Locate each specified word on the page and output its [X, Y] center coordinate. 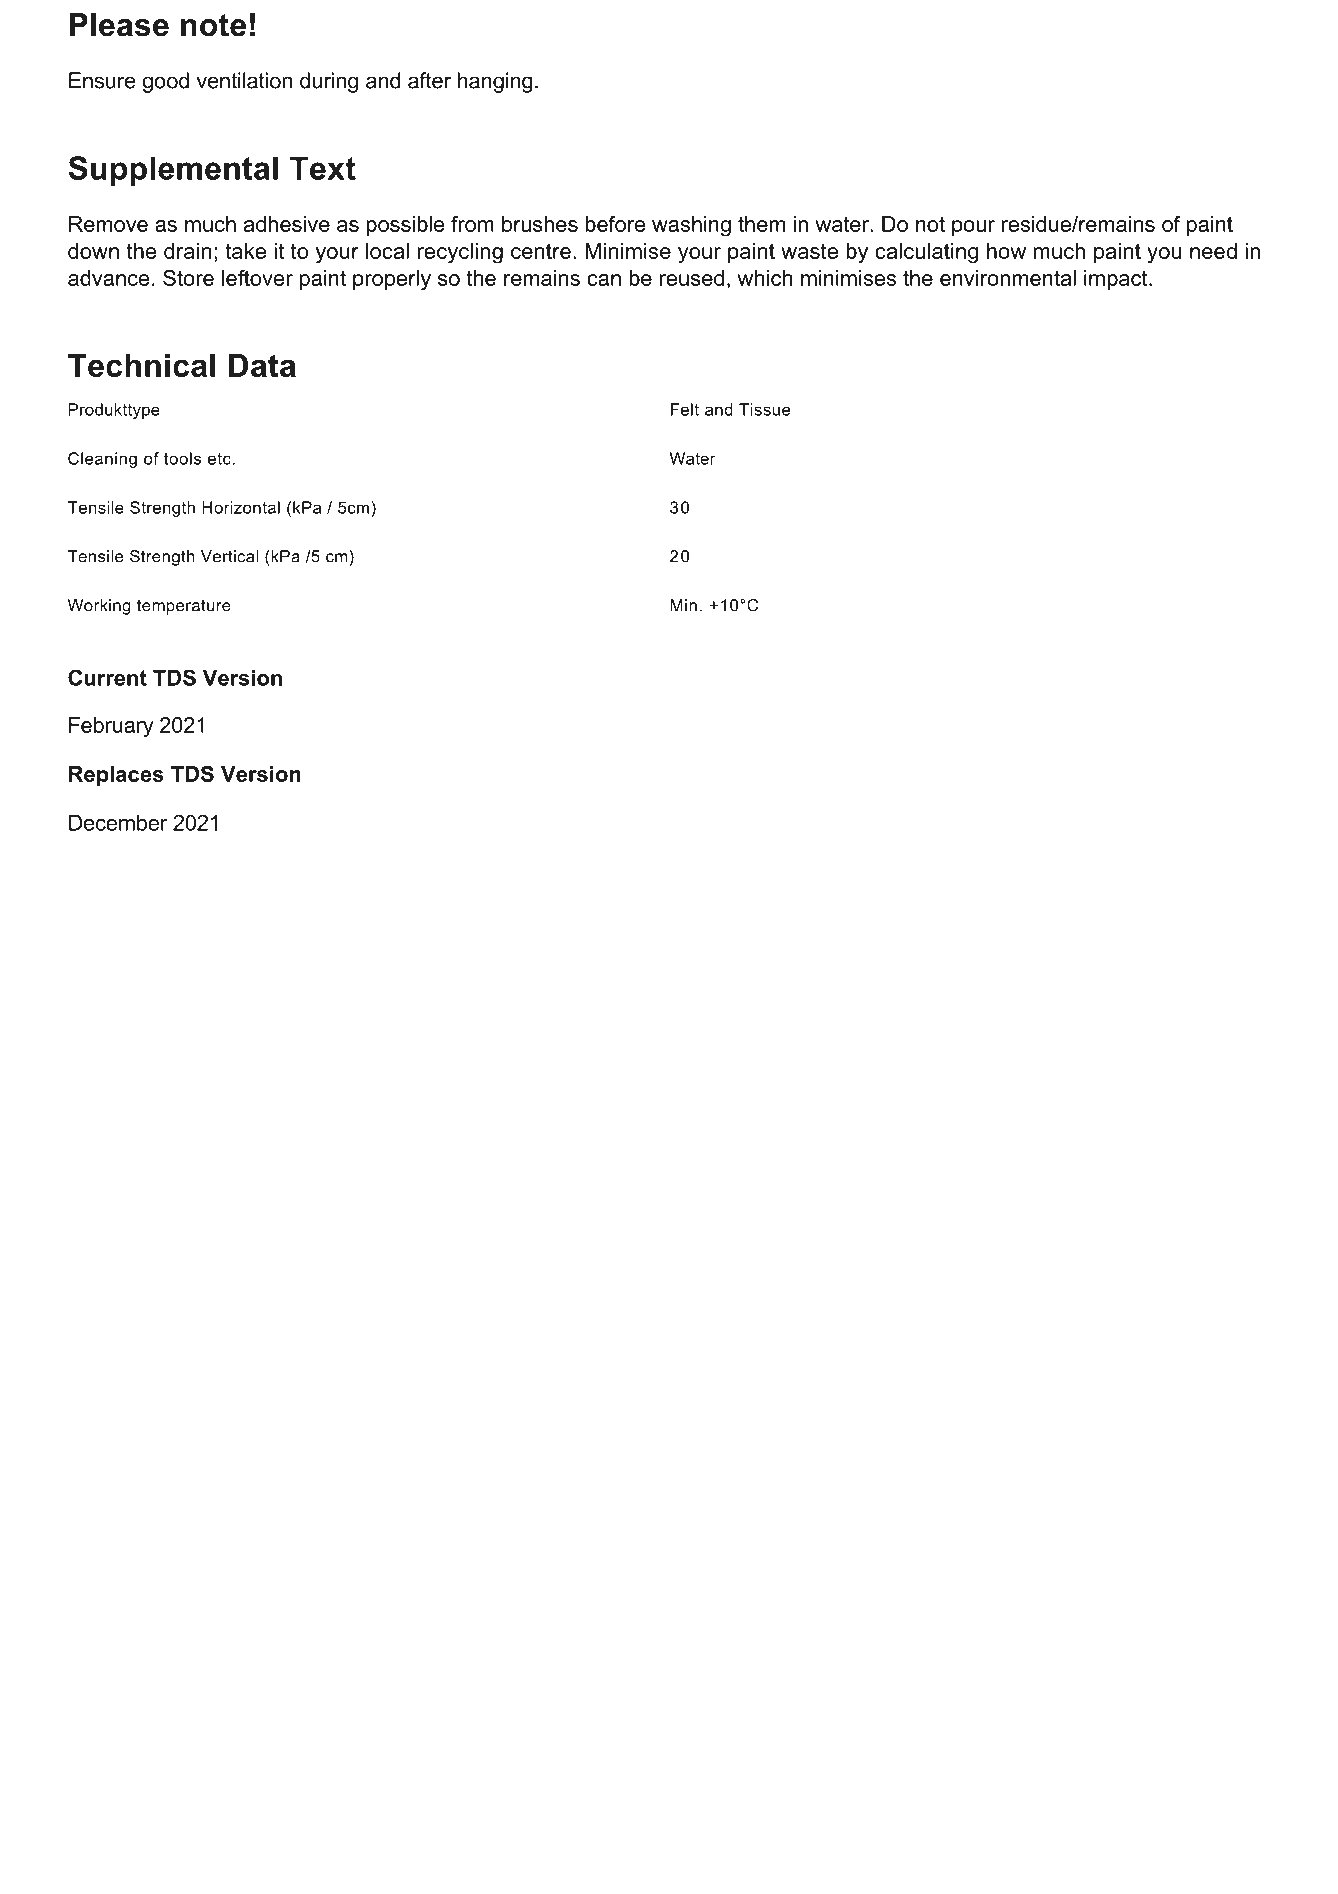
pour [973, 228]
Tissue [764, 409]
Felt [685, 409]
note [213, 25]
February [111, 727]
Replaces [116, 776]
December [118, 822]
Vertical [229, 556]
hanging [495, 82]
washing [691, 226]
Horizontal [241, 507]
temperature [184, 607]
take [245, 251]
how [1006, 251]
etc [219, 459]
